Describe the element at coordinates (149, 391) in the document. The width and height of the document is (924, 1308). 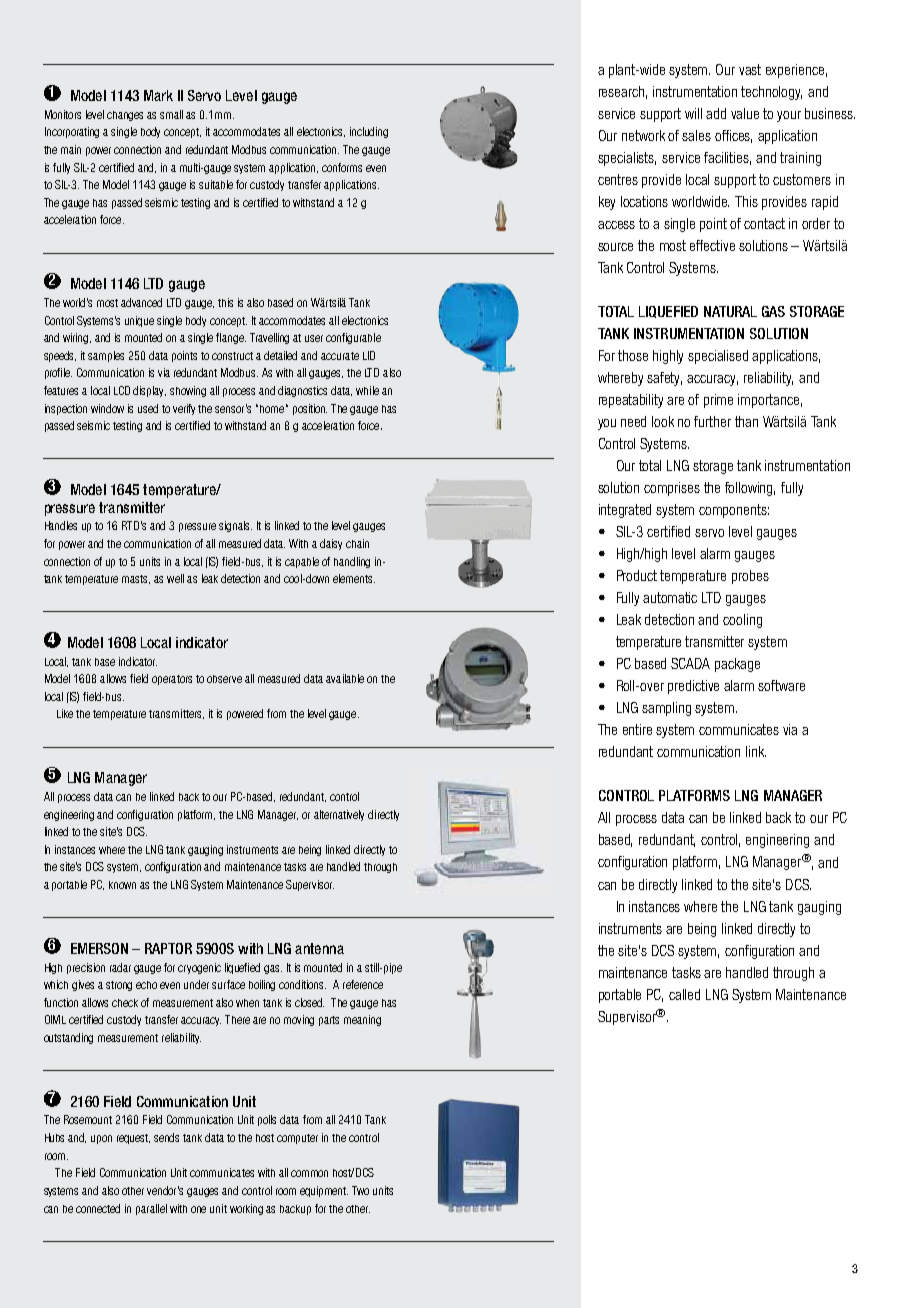
I see `display` at that location.
